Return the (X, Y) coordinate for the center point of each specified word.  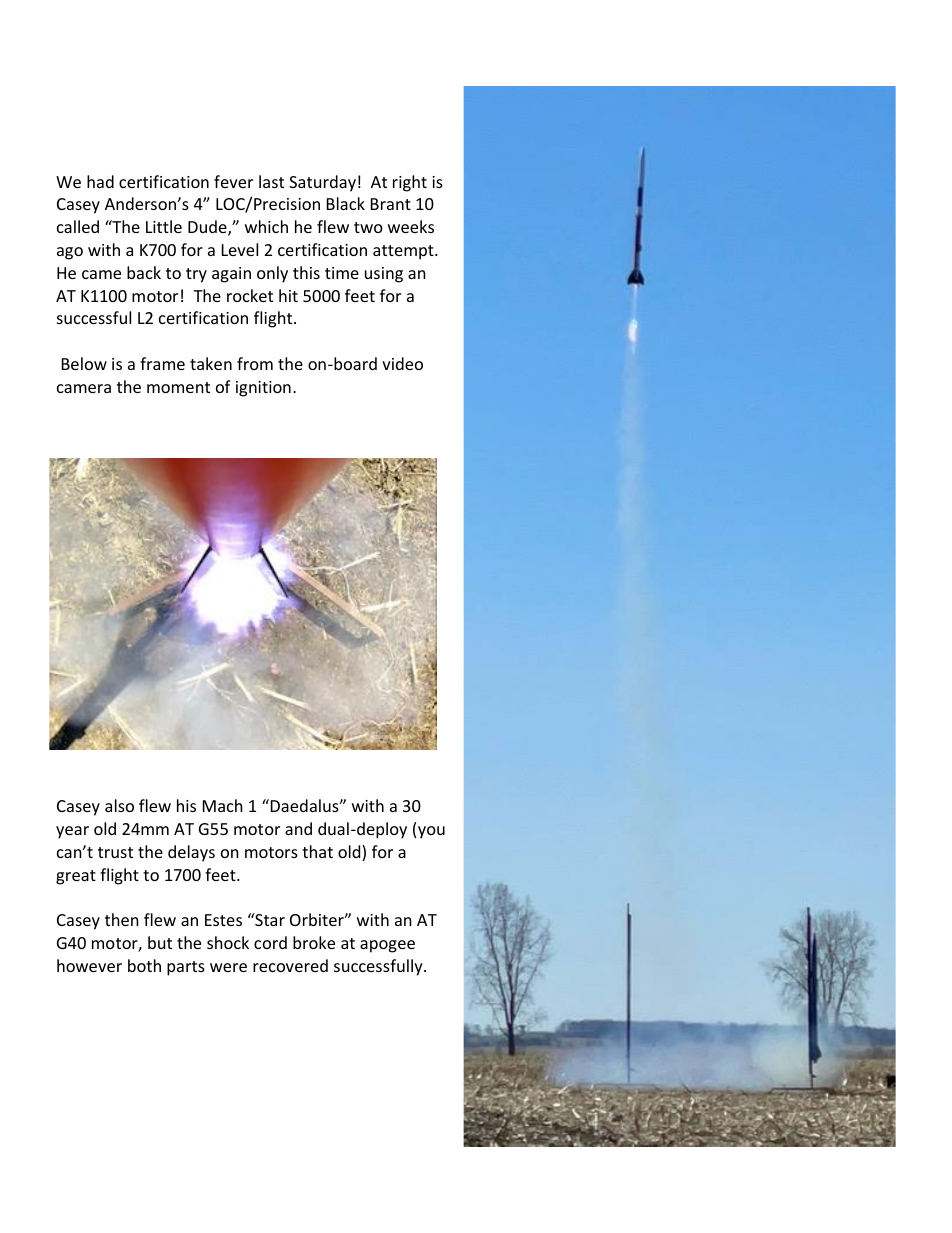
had (100, 181)
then (122, 919)
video (402, 363)
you (431, 832)
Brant (391, 204)
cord (270, 942)
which (266, 226)
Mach (223, 805)
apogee (387, 946)
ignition (263, 389)
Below (84, 363)
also (119, 805)
